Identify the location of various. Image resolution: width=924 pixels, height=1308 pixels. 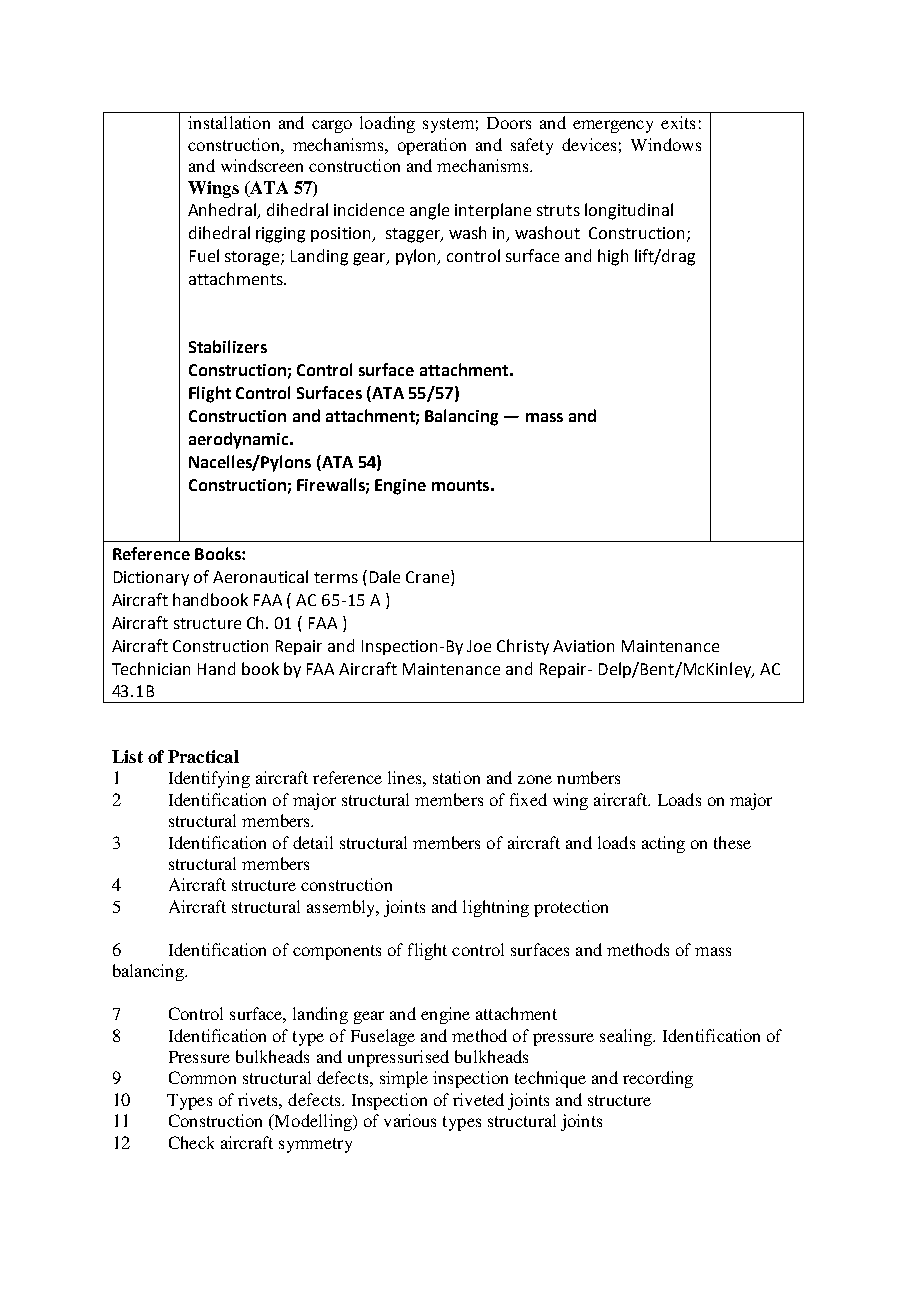
(410, 1120).
